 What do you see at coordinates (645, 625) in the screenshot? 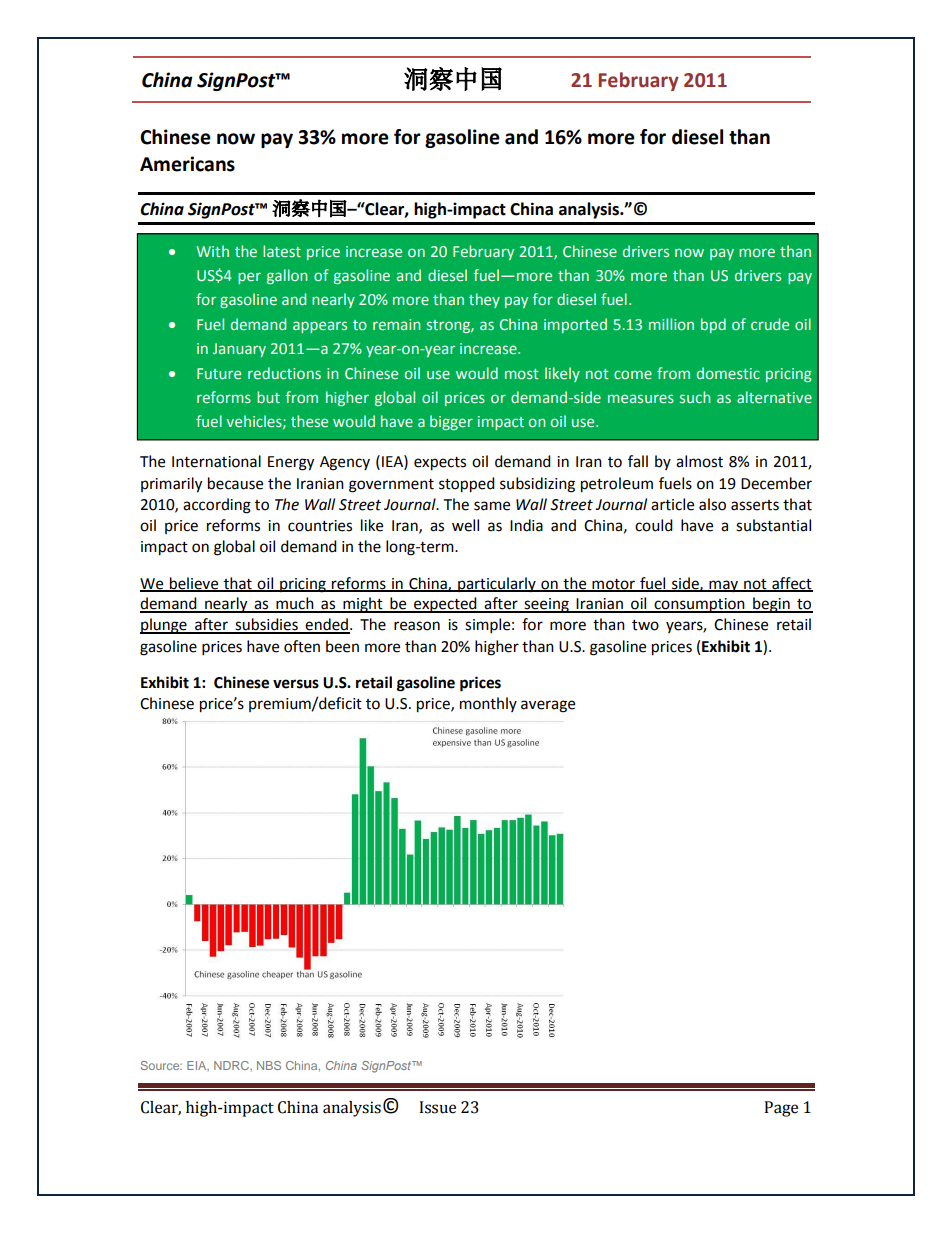
I see `two` at bounding box center [645, 625].
